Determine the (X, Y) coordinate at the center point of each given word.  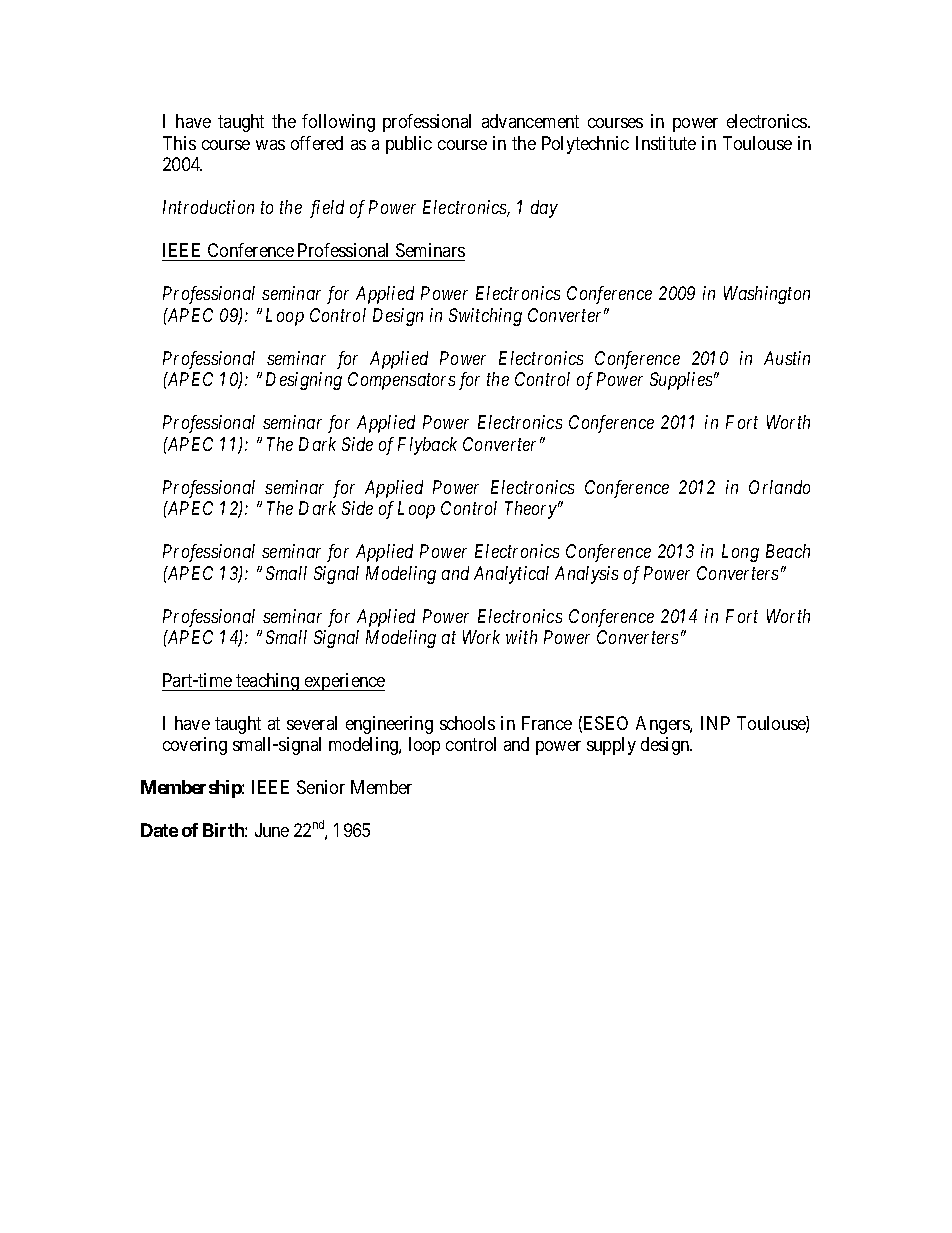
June (272, 830)
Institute (666, 143)
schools (467, 723)
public (409, 145)
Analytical (511, 575)
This (179, 143)
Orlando (779, 487)
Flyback (427, 446)
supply (611, 746)
